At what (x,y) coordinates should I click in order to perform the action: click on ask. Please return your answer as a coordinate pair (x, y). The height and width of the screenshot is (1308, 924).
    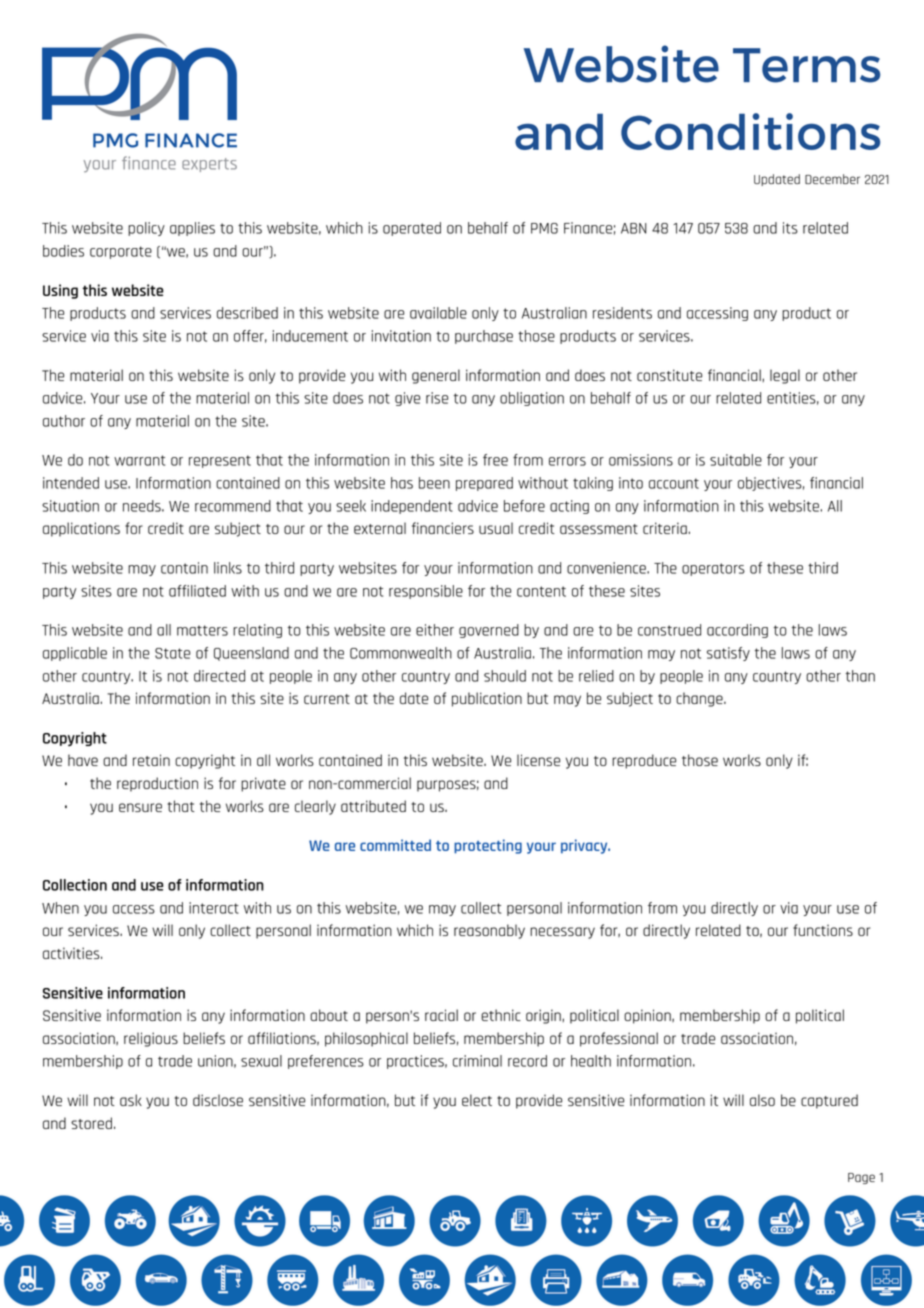
    Looking at the image, I should click on (131, 1100).
